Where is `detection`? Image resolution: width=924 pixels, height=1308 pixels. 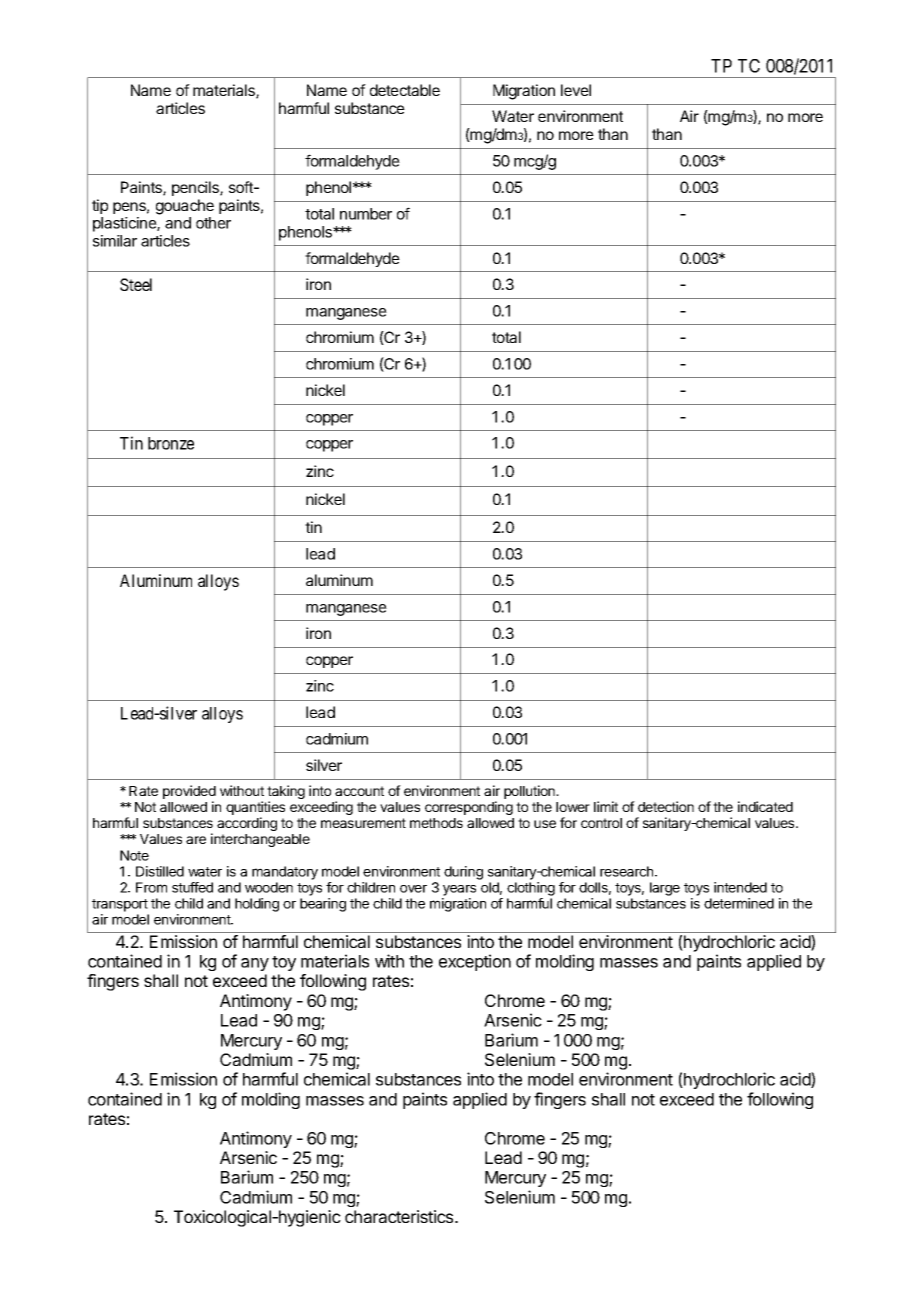
detection is located at coordinates (666, 806).
